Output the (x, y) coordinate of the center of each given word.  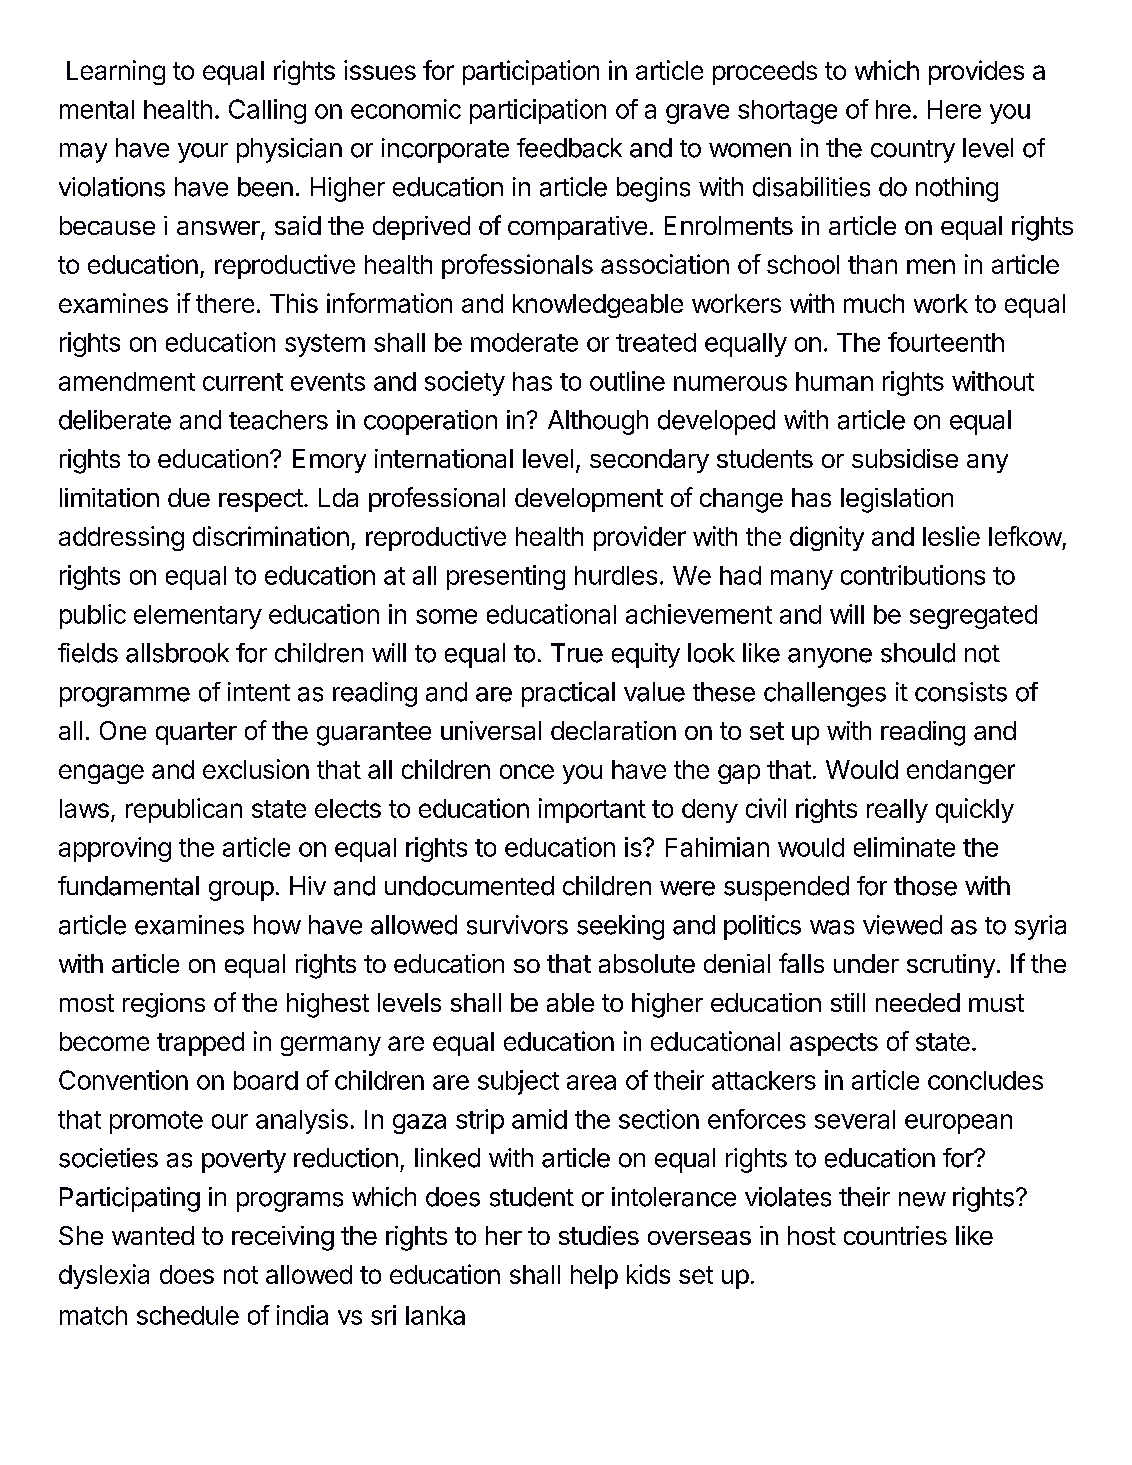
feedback (569, 148)
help (594, 1277)
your (203, 153)
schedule (188, 1315)
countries (895, 1235)
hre (893, 109)
